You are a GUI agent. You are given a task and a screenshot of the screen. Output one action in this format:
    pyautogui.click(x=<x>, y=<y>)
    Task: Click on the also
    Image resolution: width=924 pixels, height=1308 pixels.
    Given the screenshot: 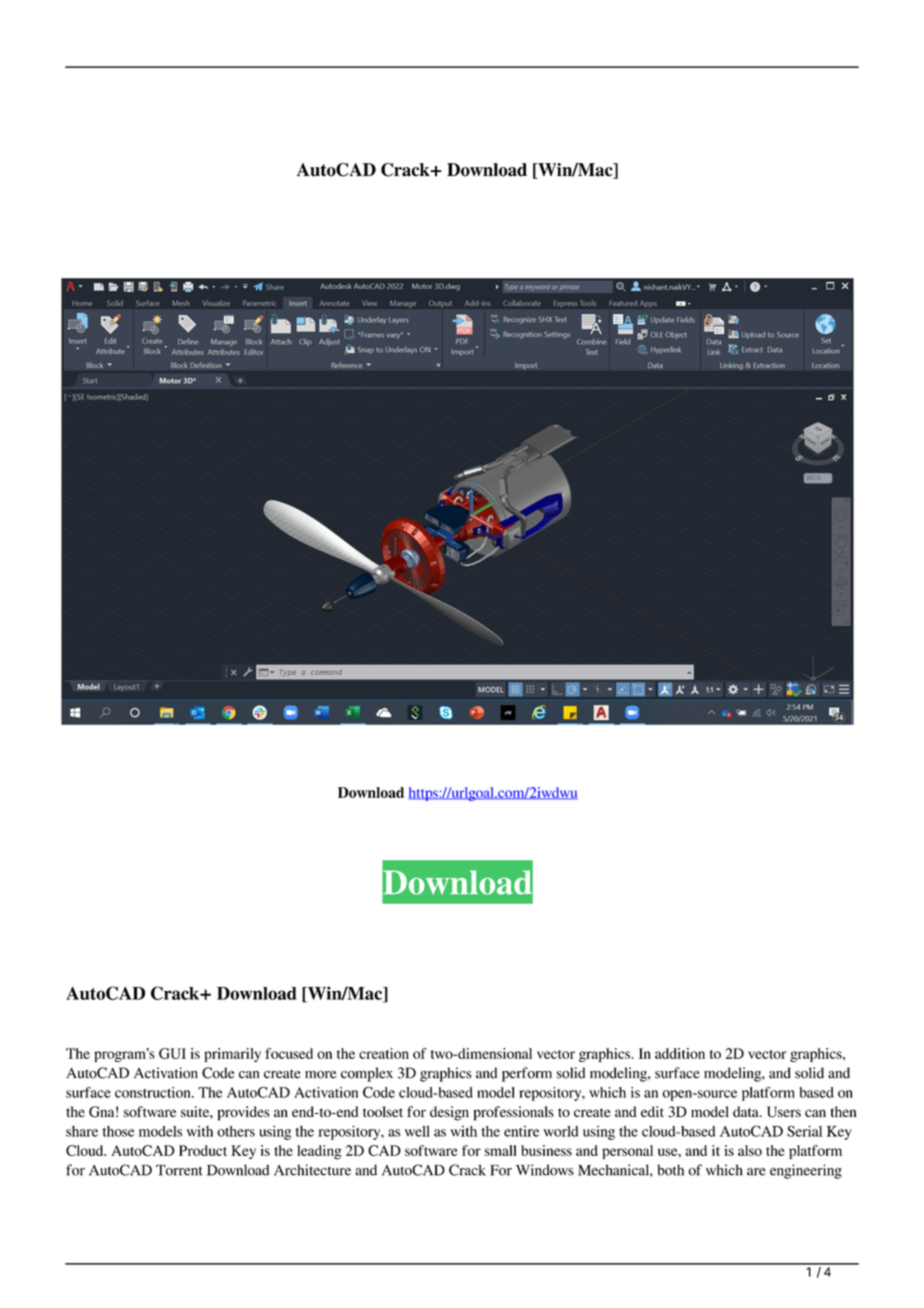 What is the action you would take?
    pyautogui.click(x=750, y=1150)
